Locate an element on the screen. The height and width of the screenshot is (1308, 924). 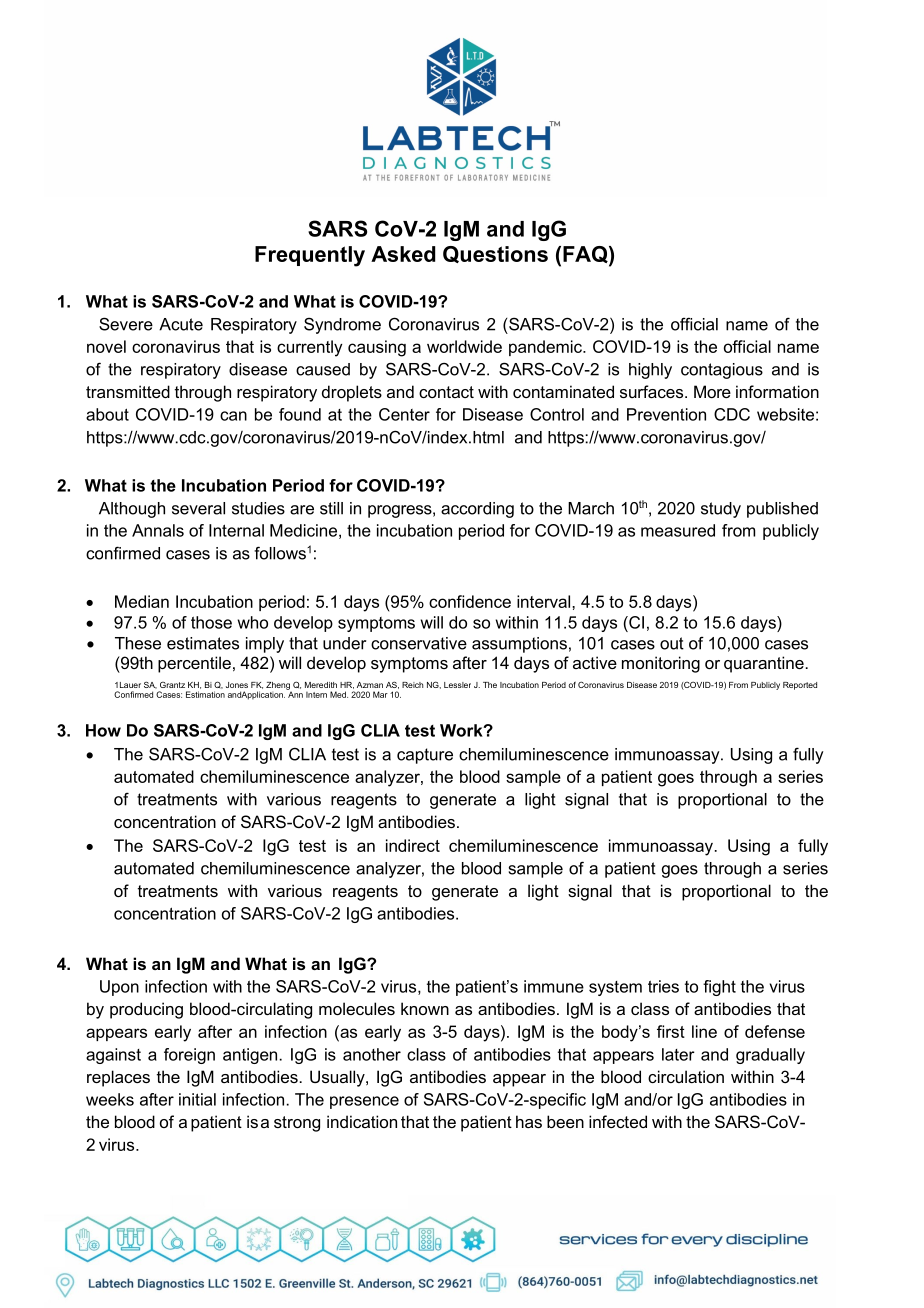
Annals is located at coordinates (158, 530).
